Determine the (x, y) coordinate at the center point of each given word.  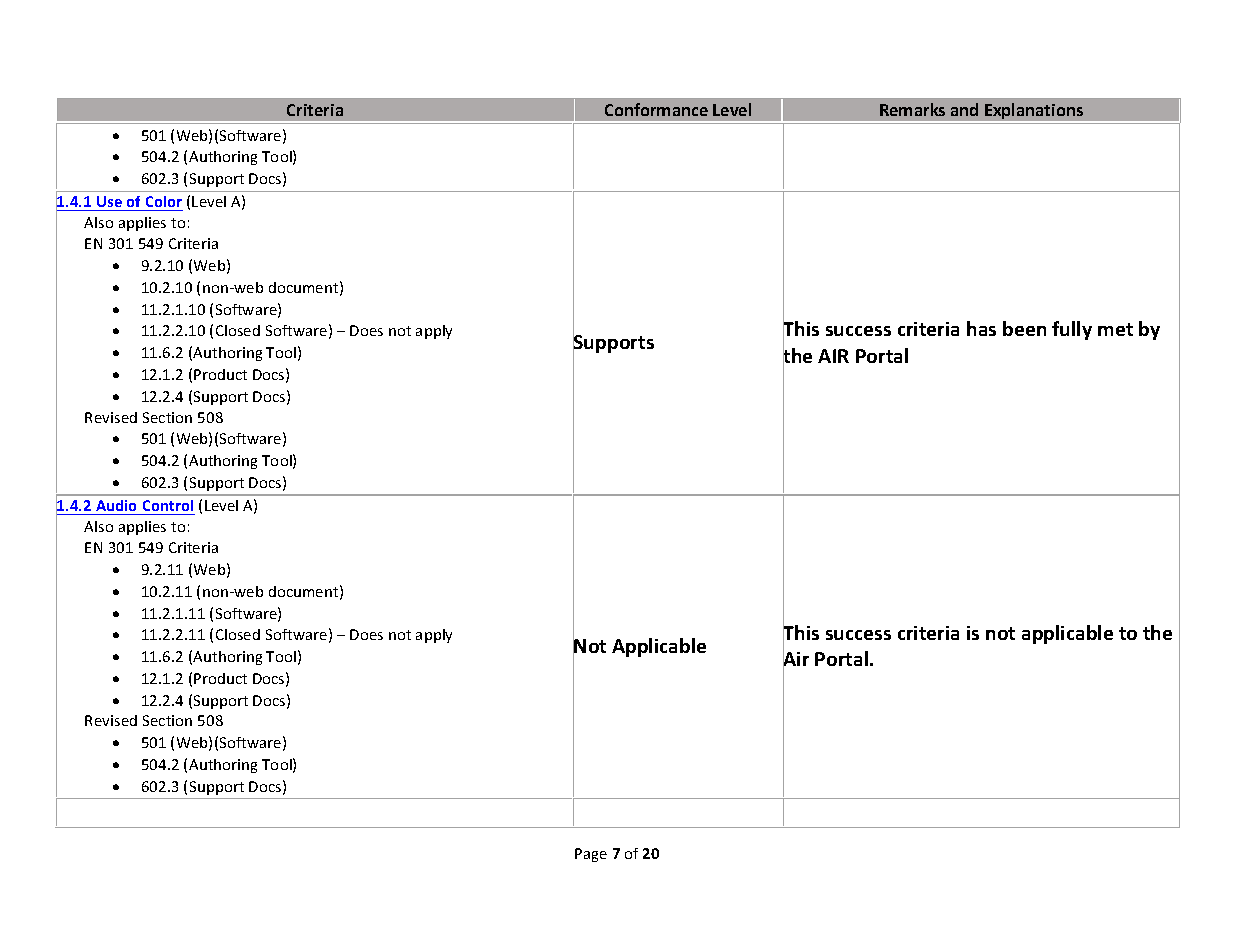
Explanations (1034, 112)
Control (168, 505)
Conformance (656, 109)
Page (591, 855)
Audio (116, 505)
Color (164, 201)
